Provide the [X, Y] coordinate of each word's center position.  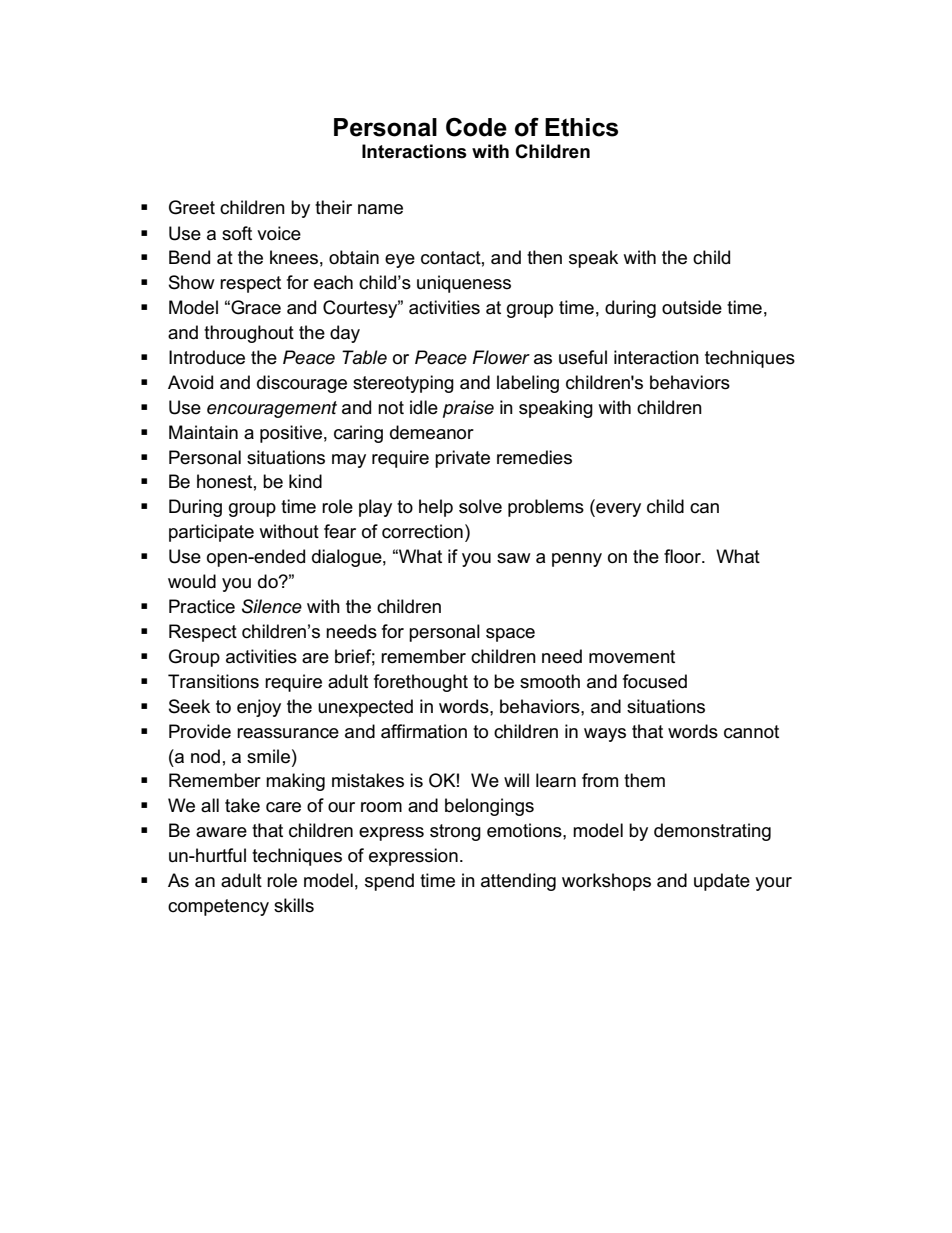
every [617, 510]
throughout [249, 334]
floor [683, 556]
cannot [751, 732]
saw [514, 558]
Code [476, 127]
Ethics [581, 127]
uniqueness [464, 284]
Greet [192, 207]
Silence [272, 606]
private [462, 459]
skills [294, 905]
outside [692, 307]
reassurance [288, 733]
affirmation [424, 731]
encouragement [272, 409]
